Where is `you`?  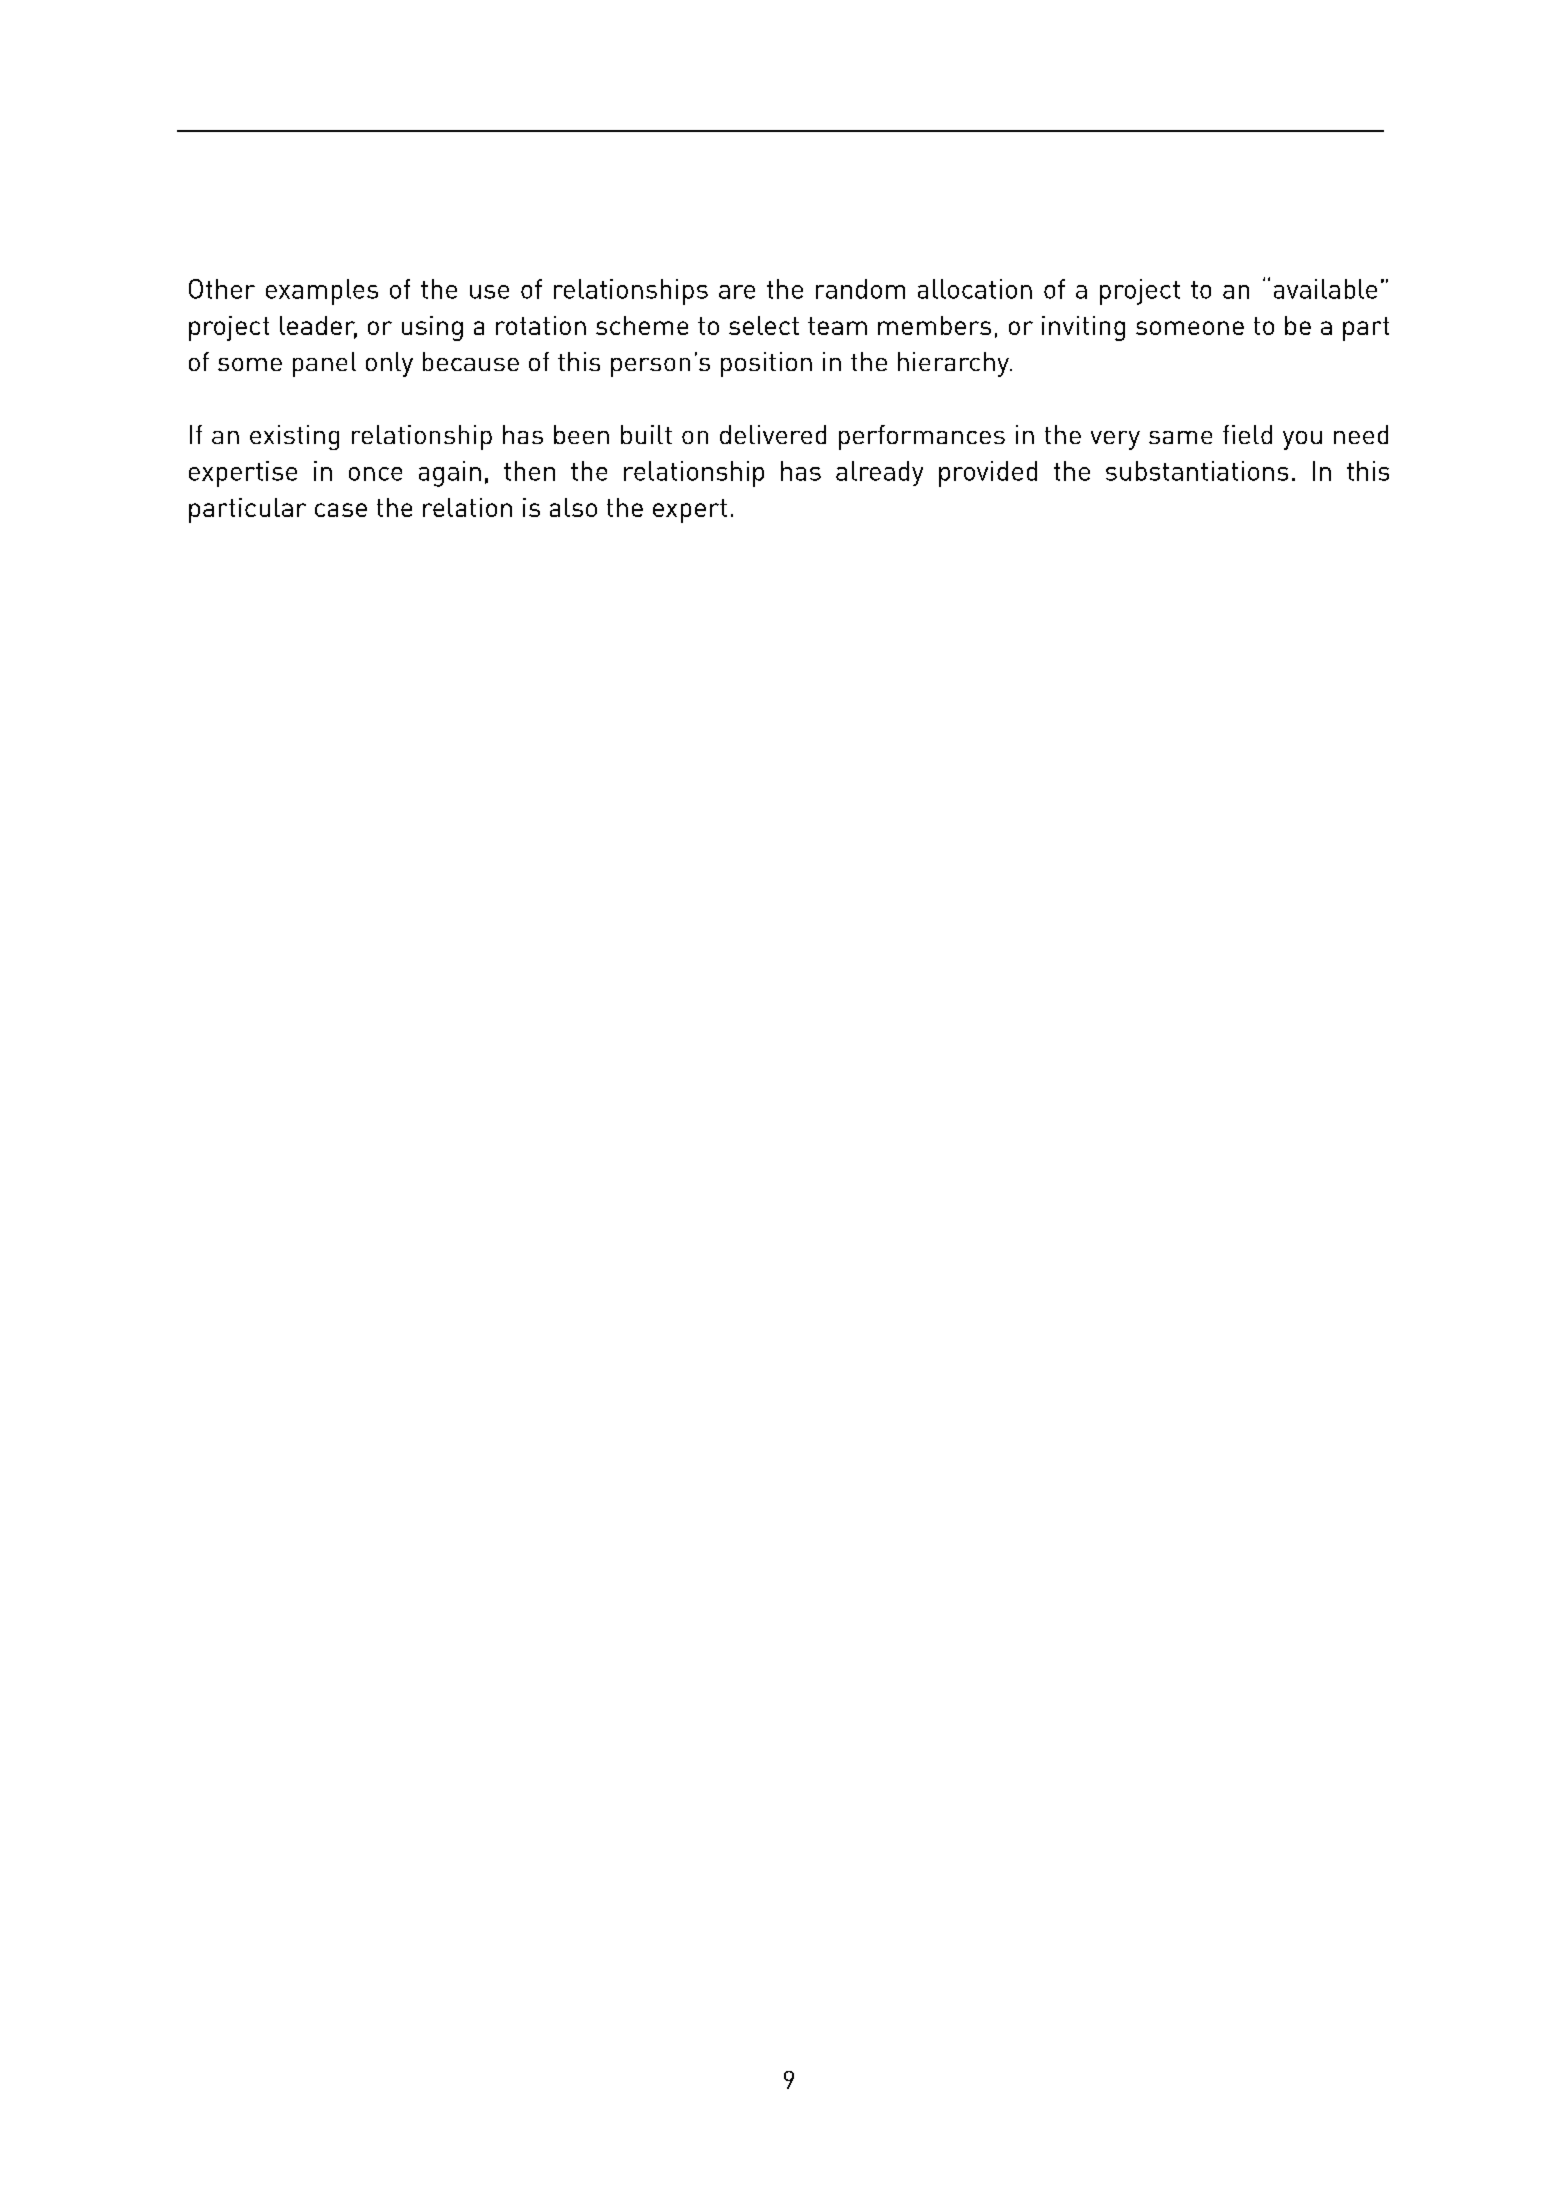
you is located at coordinates (1302, 440).
